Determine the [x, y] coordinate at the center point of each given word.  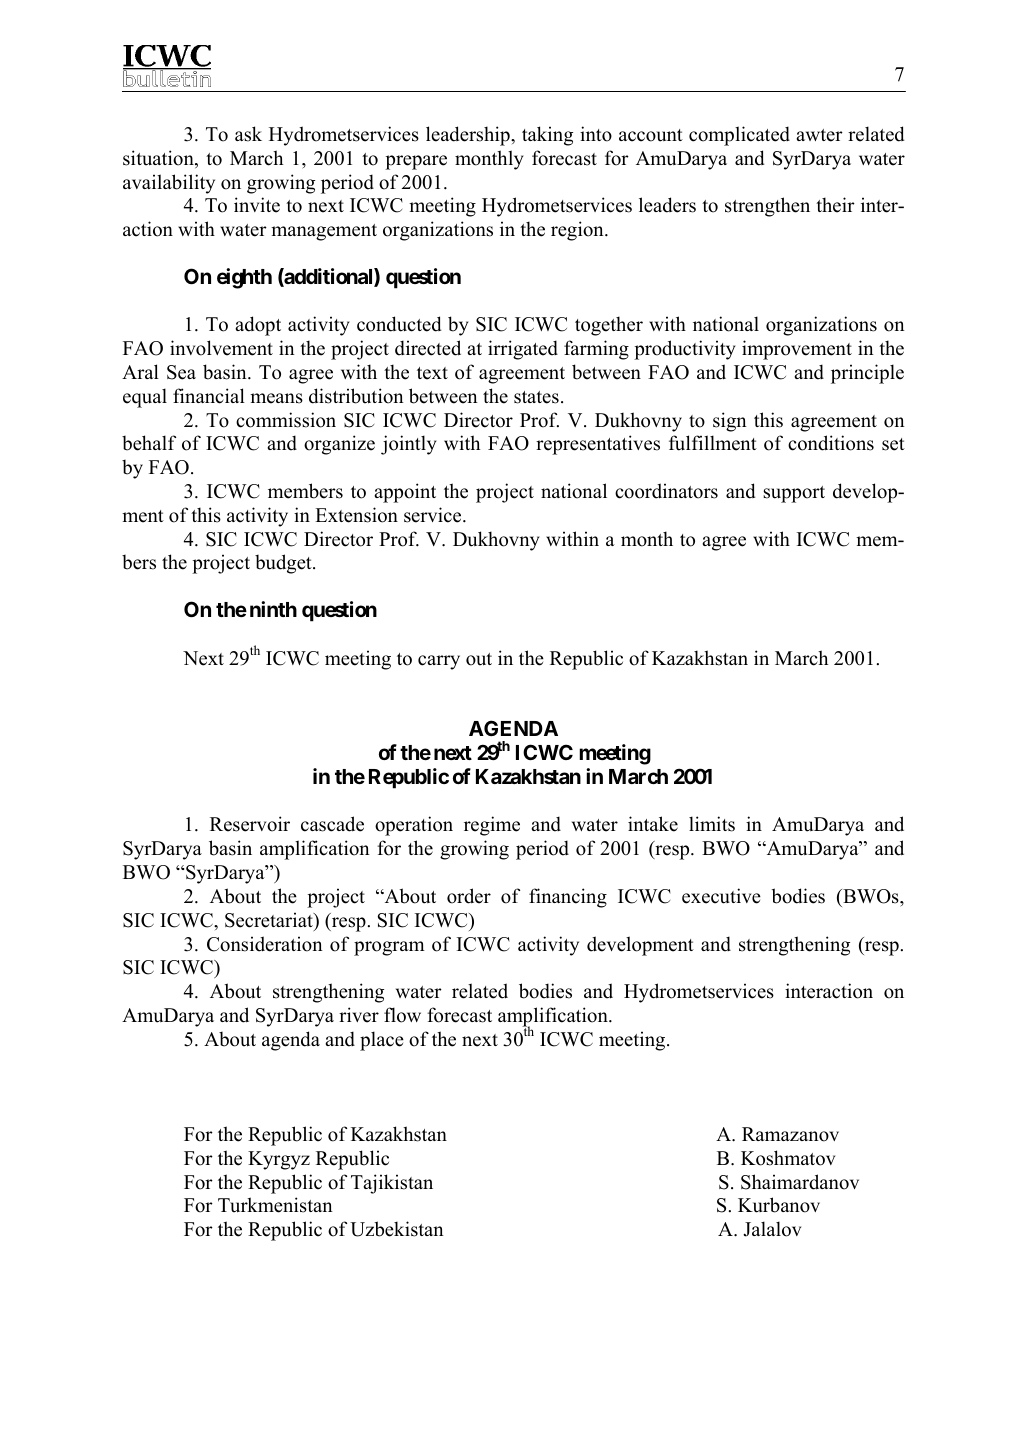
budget [284, 564]
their [835, 205]
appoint [405, 493]
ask [248, 134]
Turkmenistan [275, 1205]
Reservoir [250, 824]
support [794, 494]
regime [492, 826]
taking [547, 136]
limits [712, 824]
